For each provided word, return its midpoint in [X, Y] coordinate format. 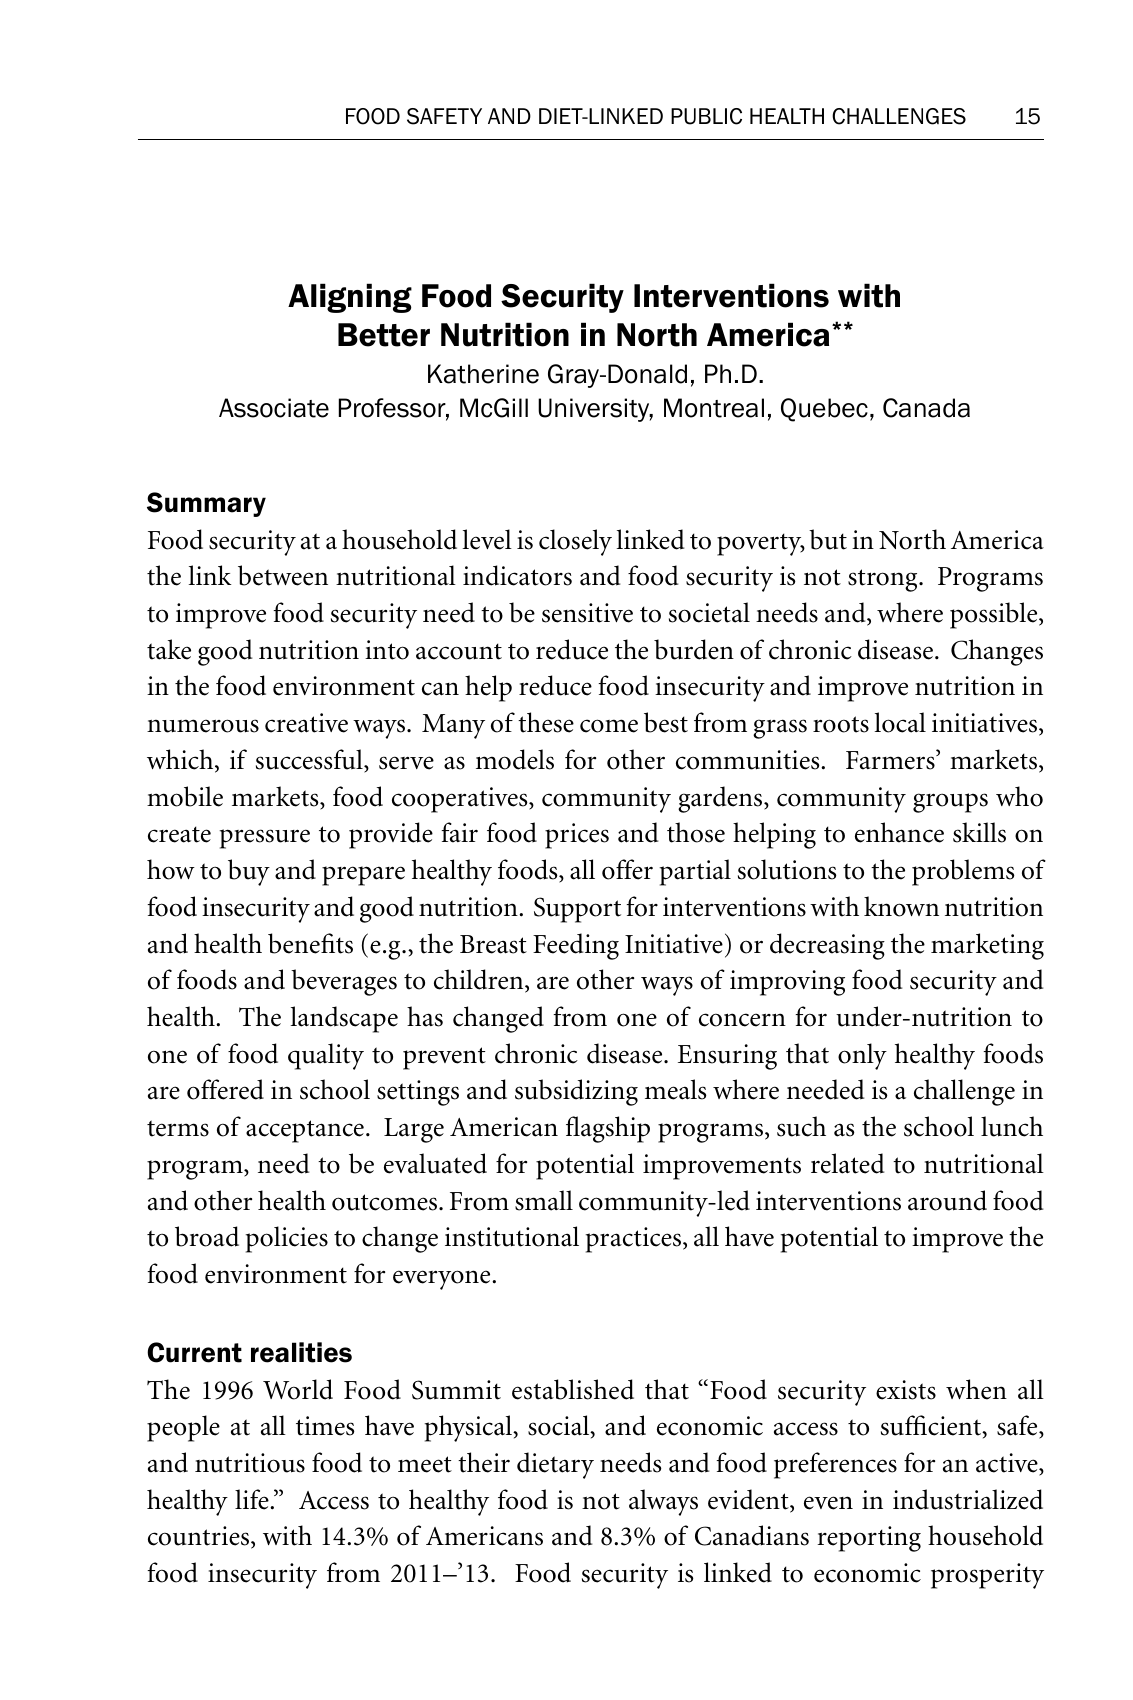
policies [286, 1239]
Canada [926, 408]
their [484, 1462]
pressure [264, 839]
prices [577, 836]
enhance [899, 832]
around [947, 1200]
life [253, 1499]
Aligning [350, 298]
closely [575, 542]
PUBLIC [706, 116]
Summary [206, 504]
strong [884, 580]
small [544, 1200]
